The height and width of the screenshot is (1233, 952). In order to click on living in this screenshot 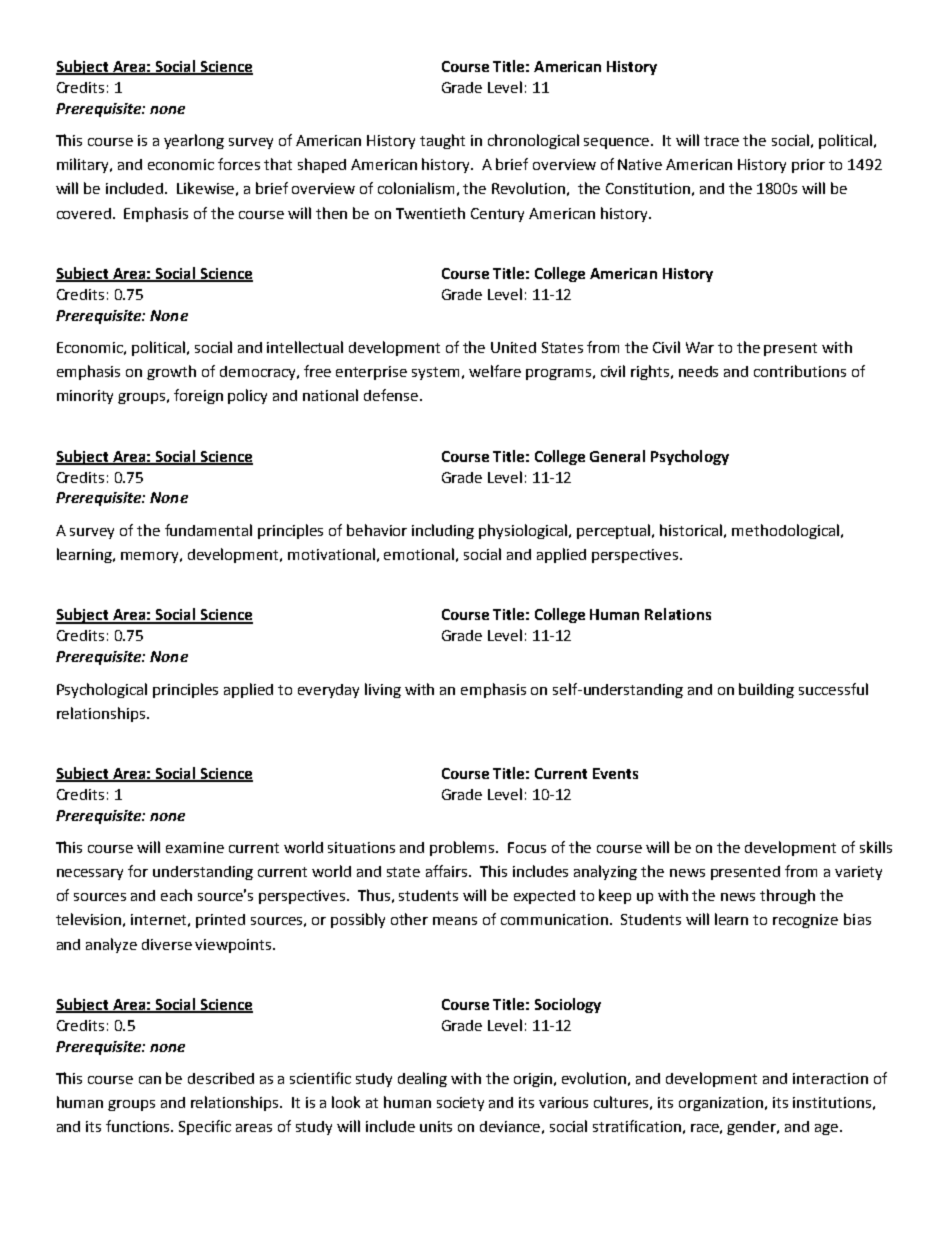, I will do `click(383, 690)`.
